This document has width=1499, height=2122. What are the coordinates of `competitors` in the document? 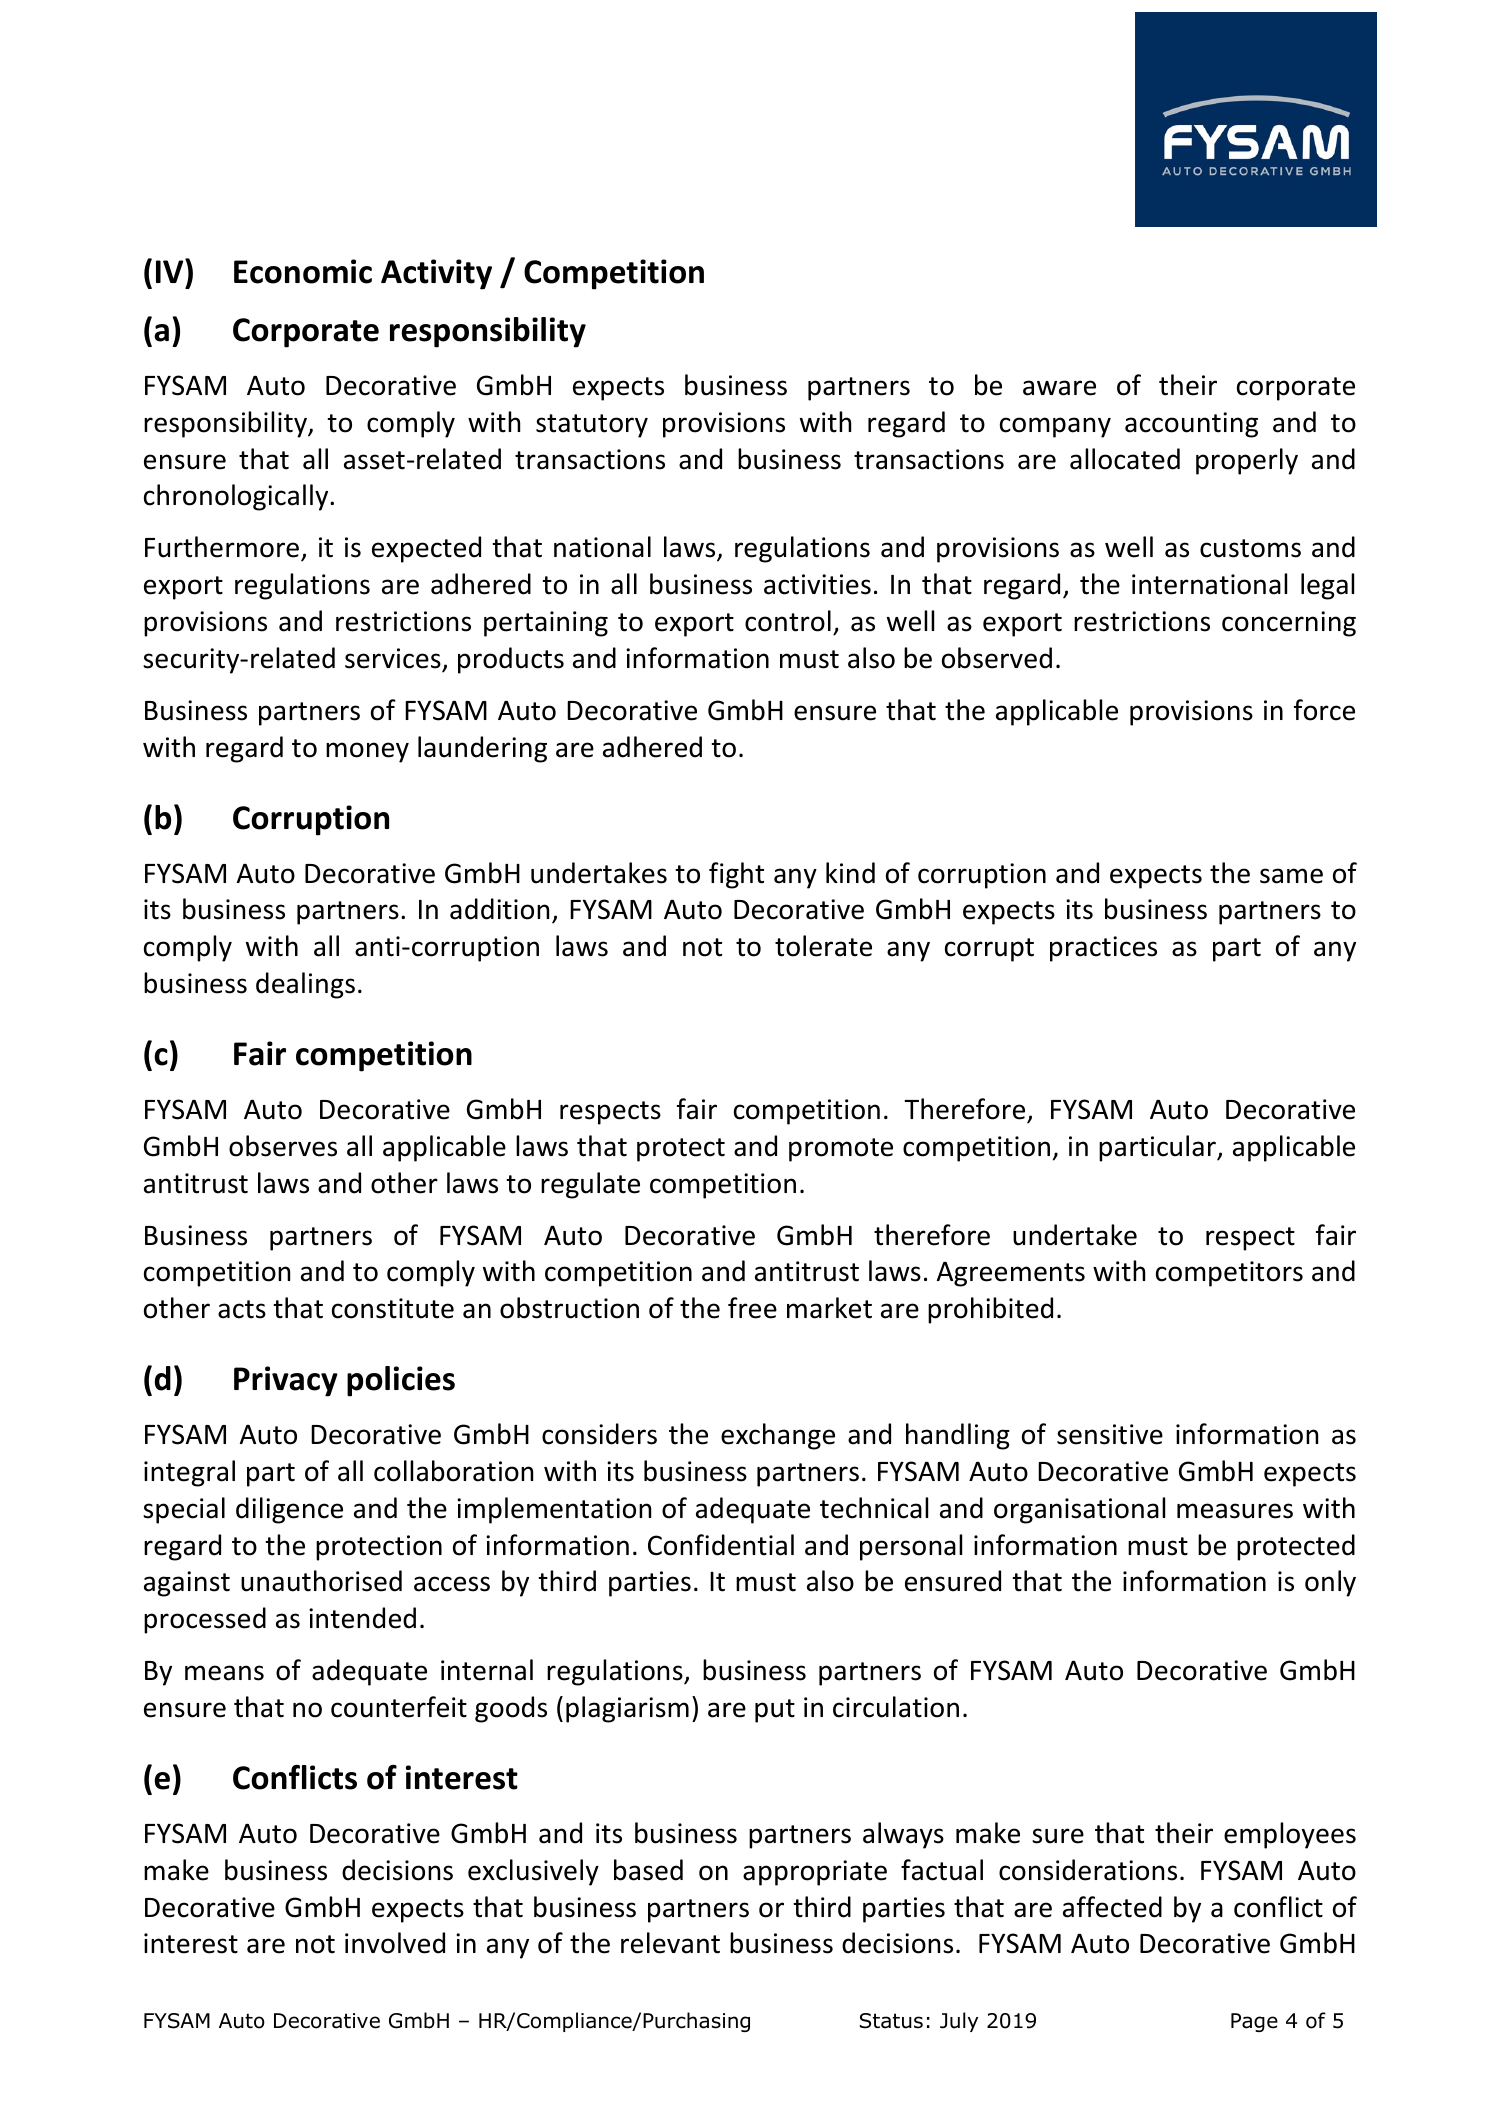 It's located at (1229, 1274).
